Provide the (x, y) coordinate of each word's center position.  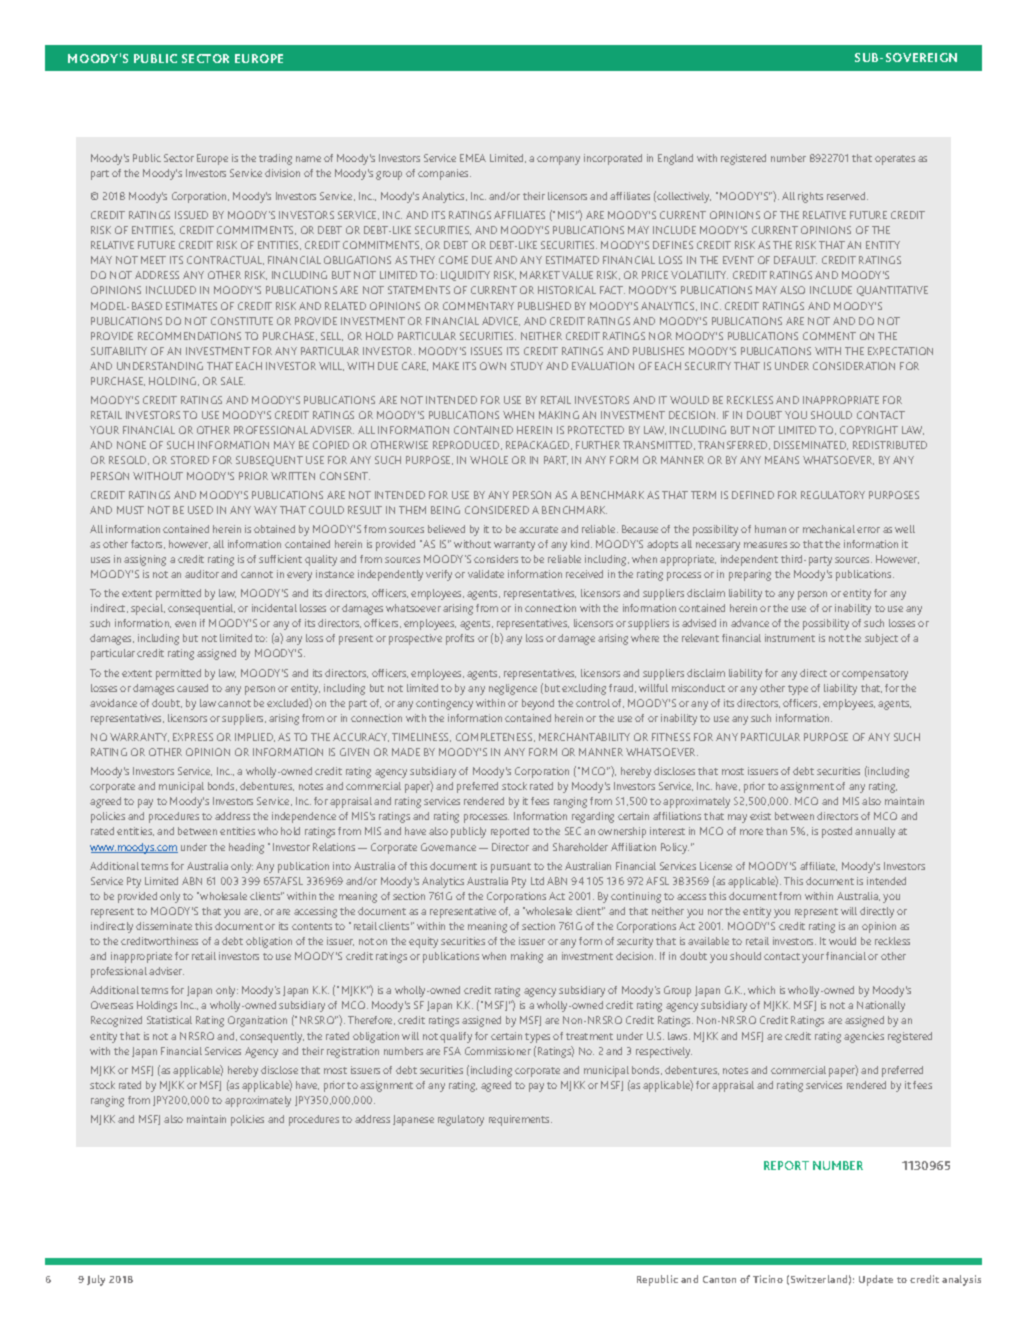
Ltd (537, 881)
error (868, 530)
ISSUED (191, 215)
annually (875, 832)
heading (246, 848)
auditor (202, 574)
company (558, 160)
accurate (538, 529)
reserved (847, 196)
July (96, 1280)
